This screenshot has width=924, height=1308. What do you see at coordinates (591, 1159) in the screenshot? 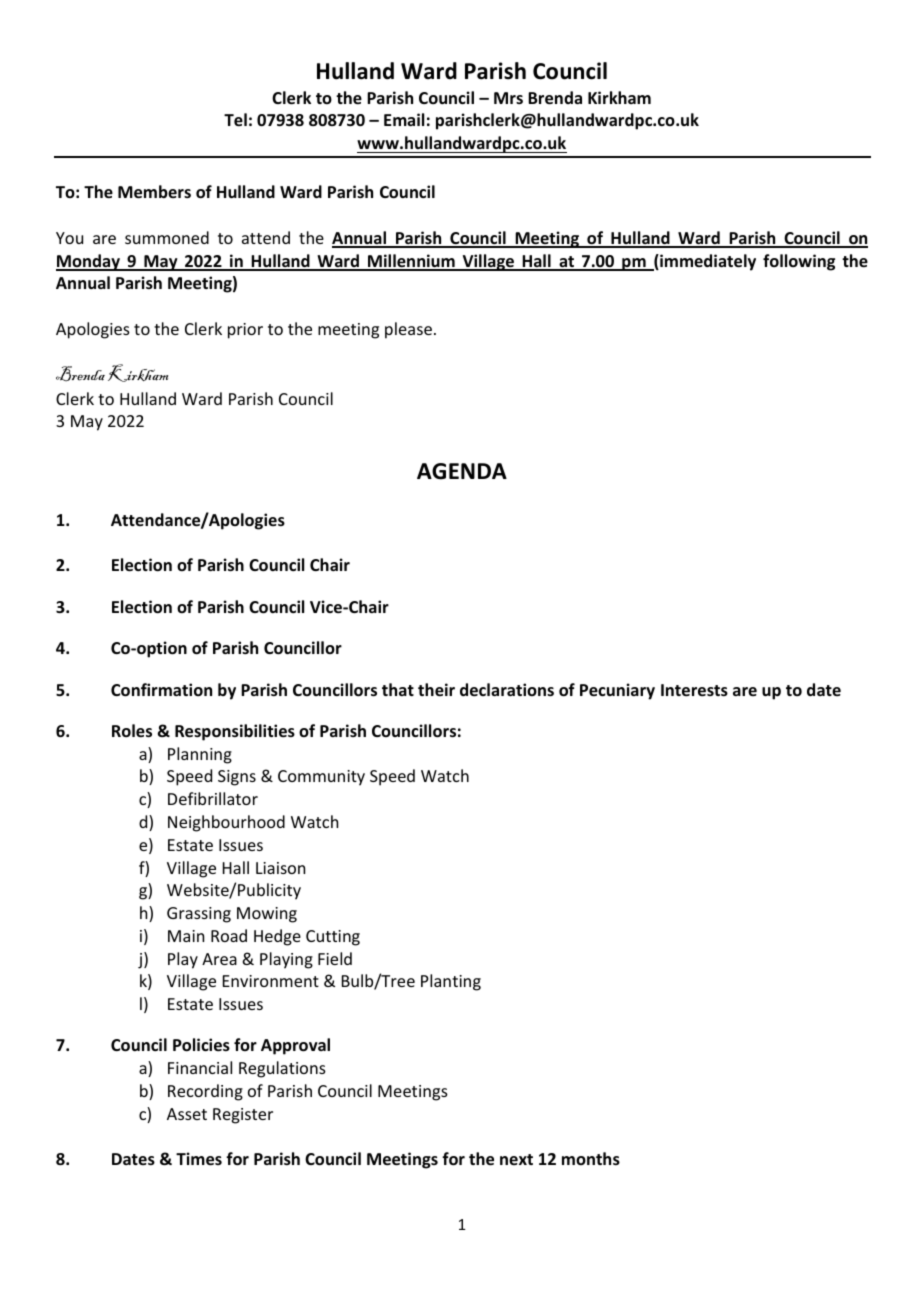
I see `months` at bounding box center [591, 1159].
